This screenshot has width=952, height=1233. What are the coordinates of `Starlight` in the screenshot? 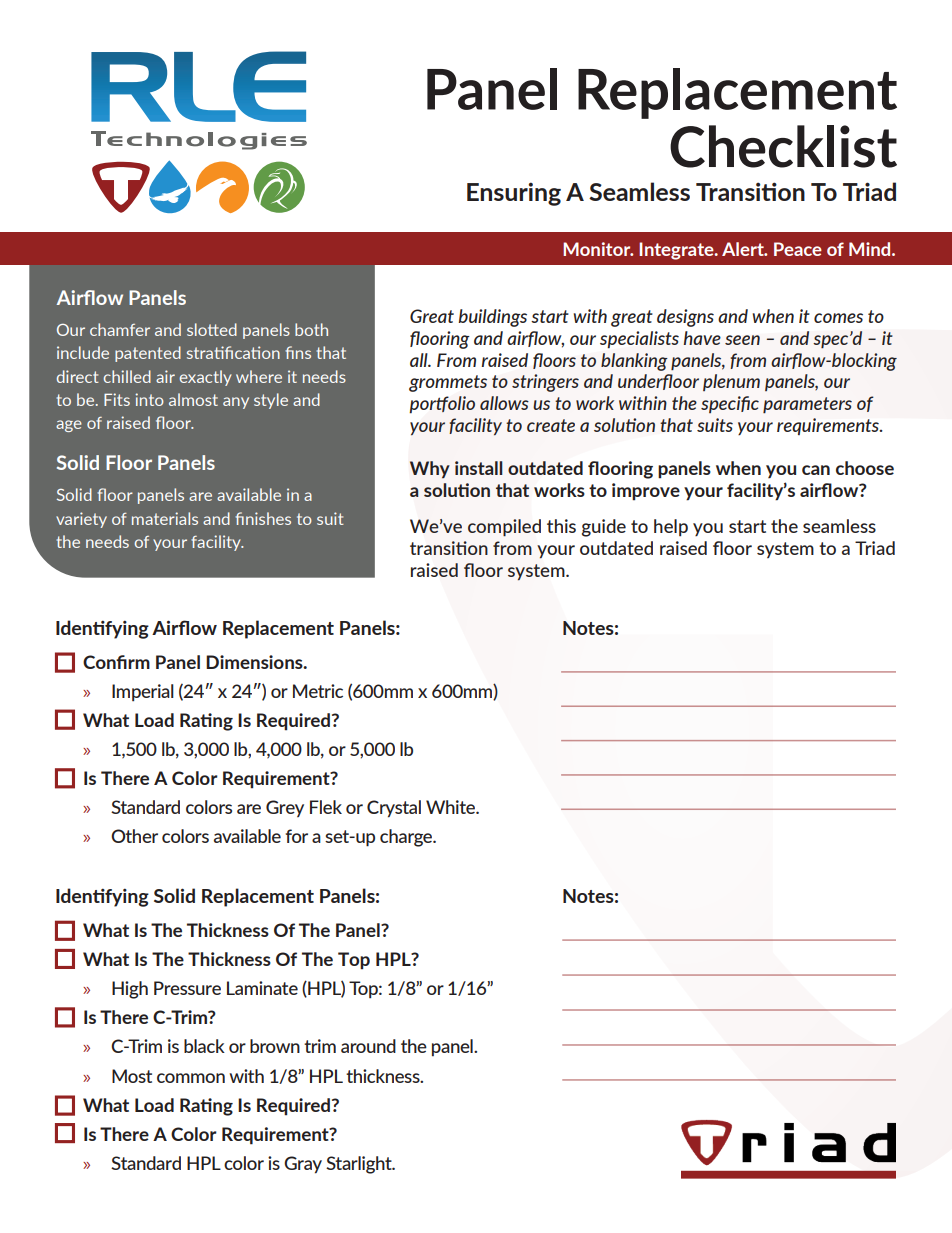 It's located at (360, 1165).
